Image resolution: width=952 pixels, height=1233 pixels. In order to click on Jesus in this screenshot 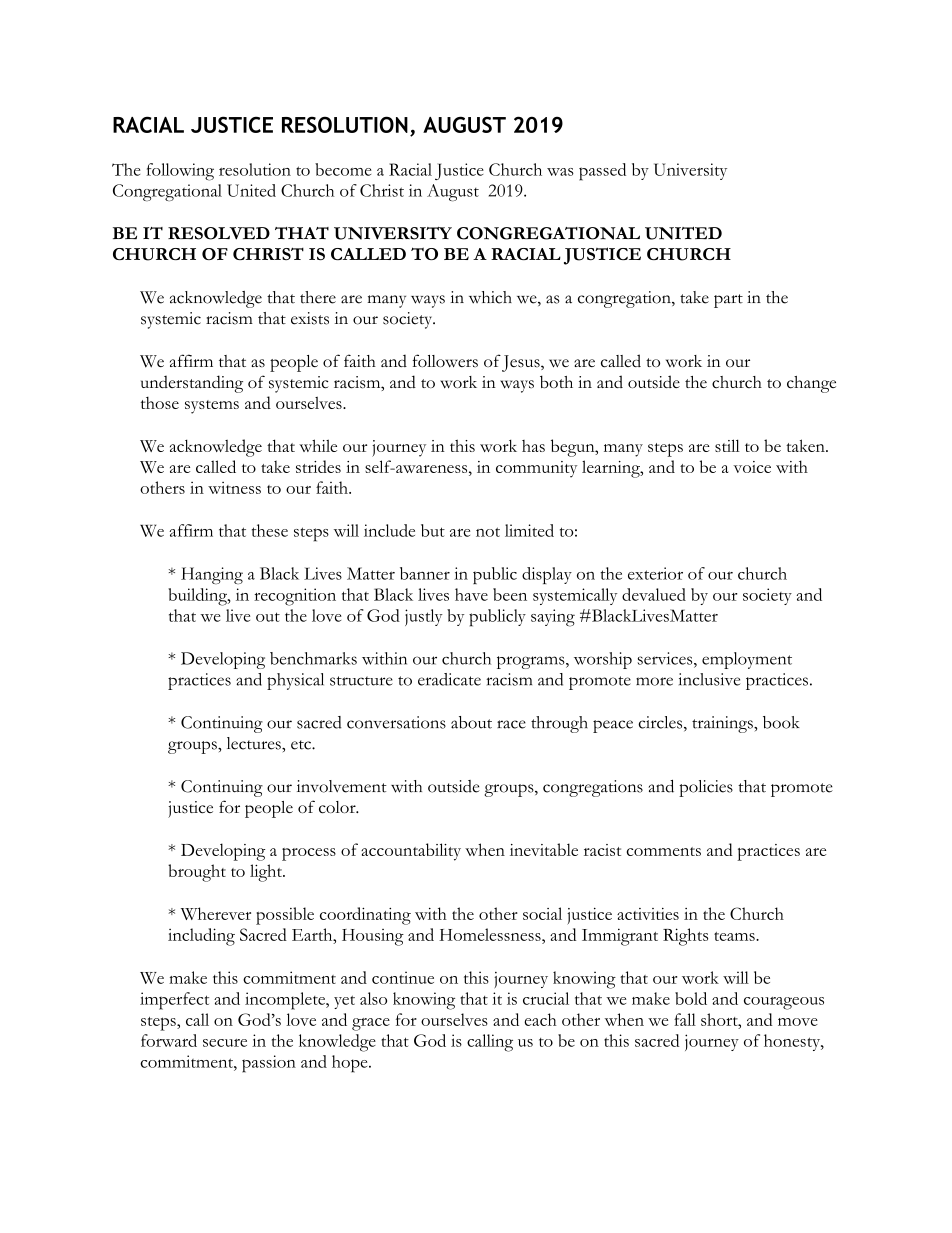, I will do `click(522, 363)`.
